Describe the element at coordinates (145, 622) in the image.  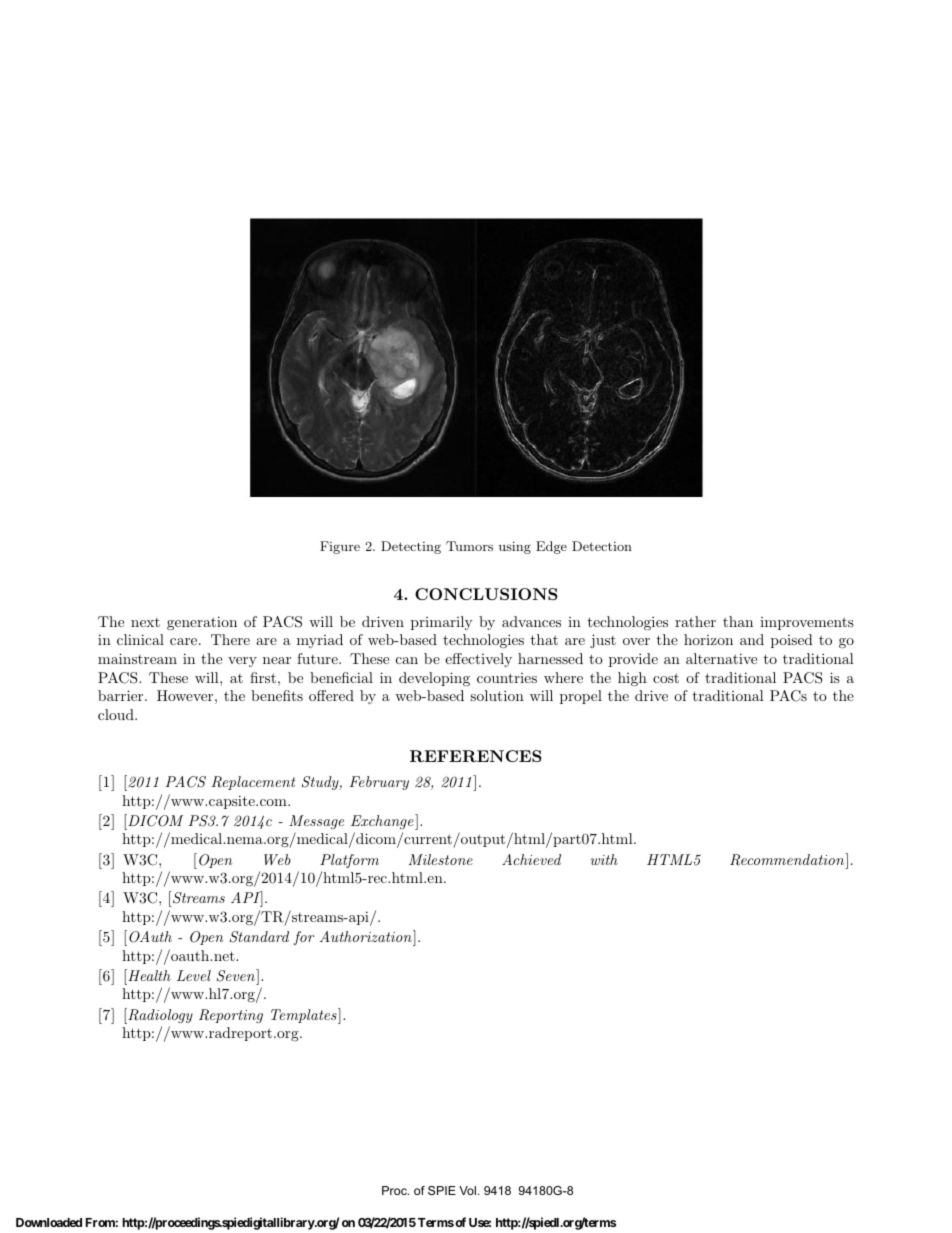
I see `next` at that location.
